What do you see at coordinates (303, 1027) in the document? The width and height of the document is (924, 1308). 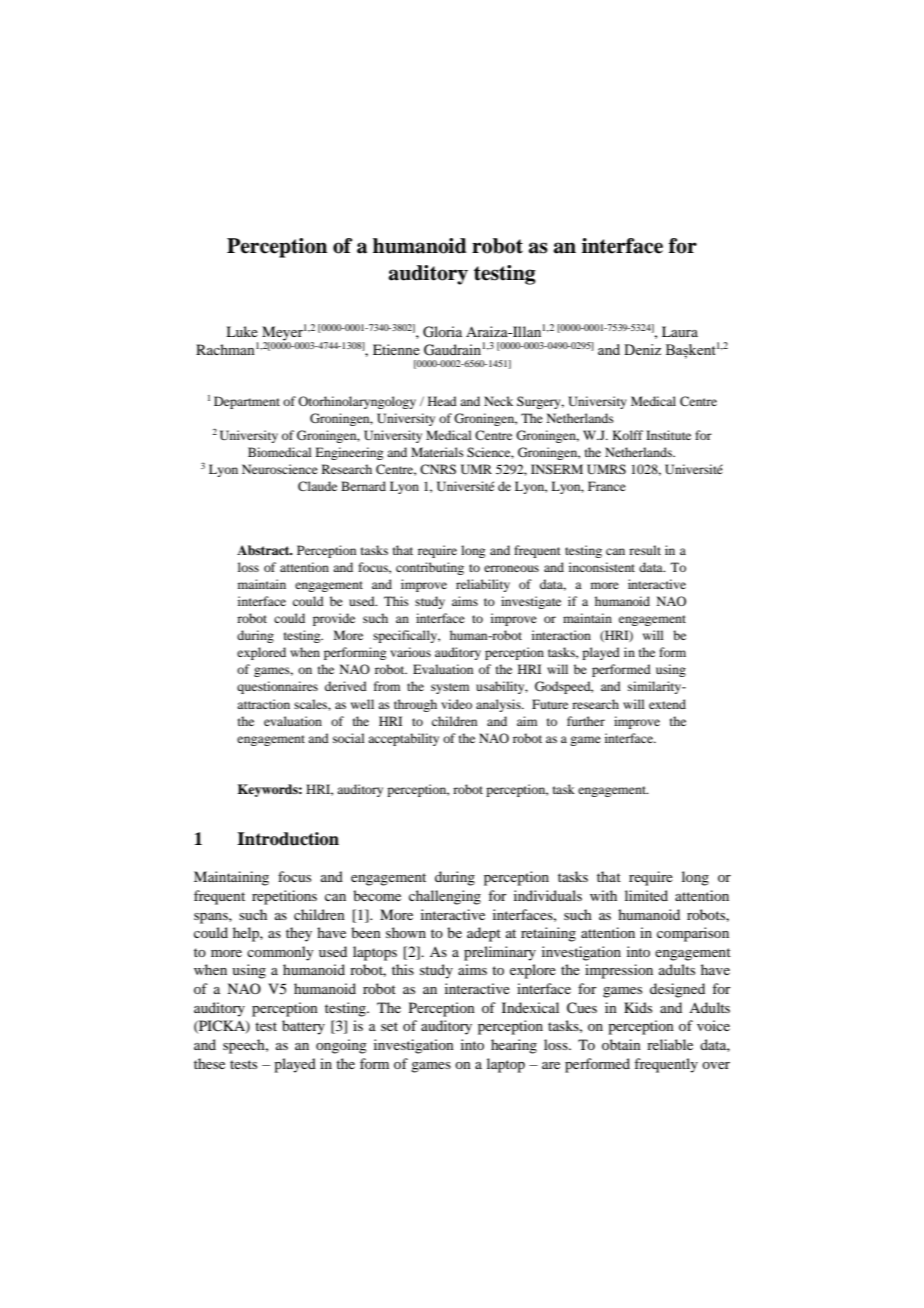 I see `battery` at bounding box center [303, 1027].
